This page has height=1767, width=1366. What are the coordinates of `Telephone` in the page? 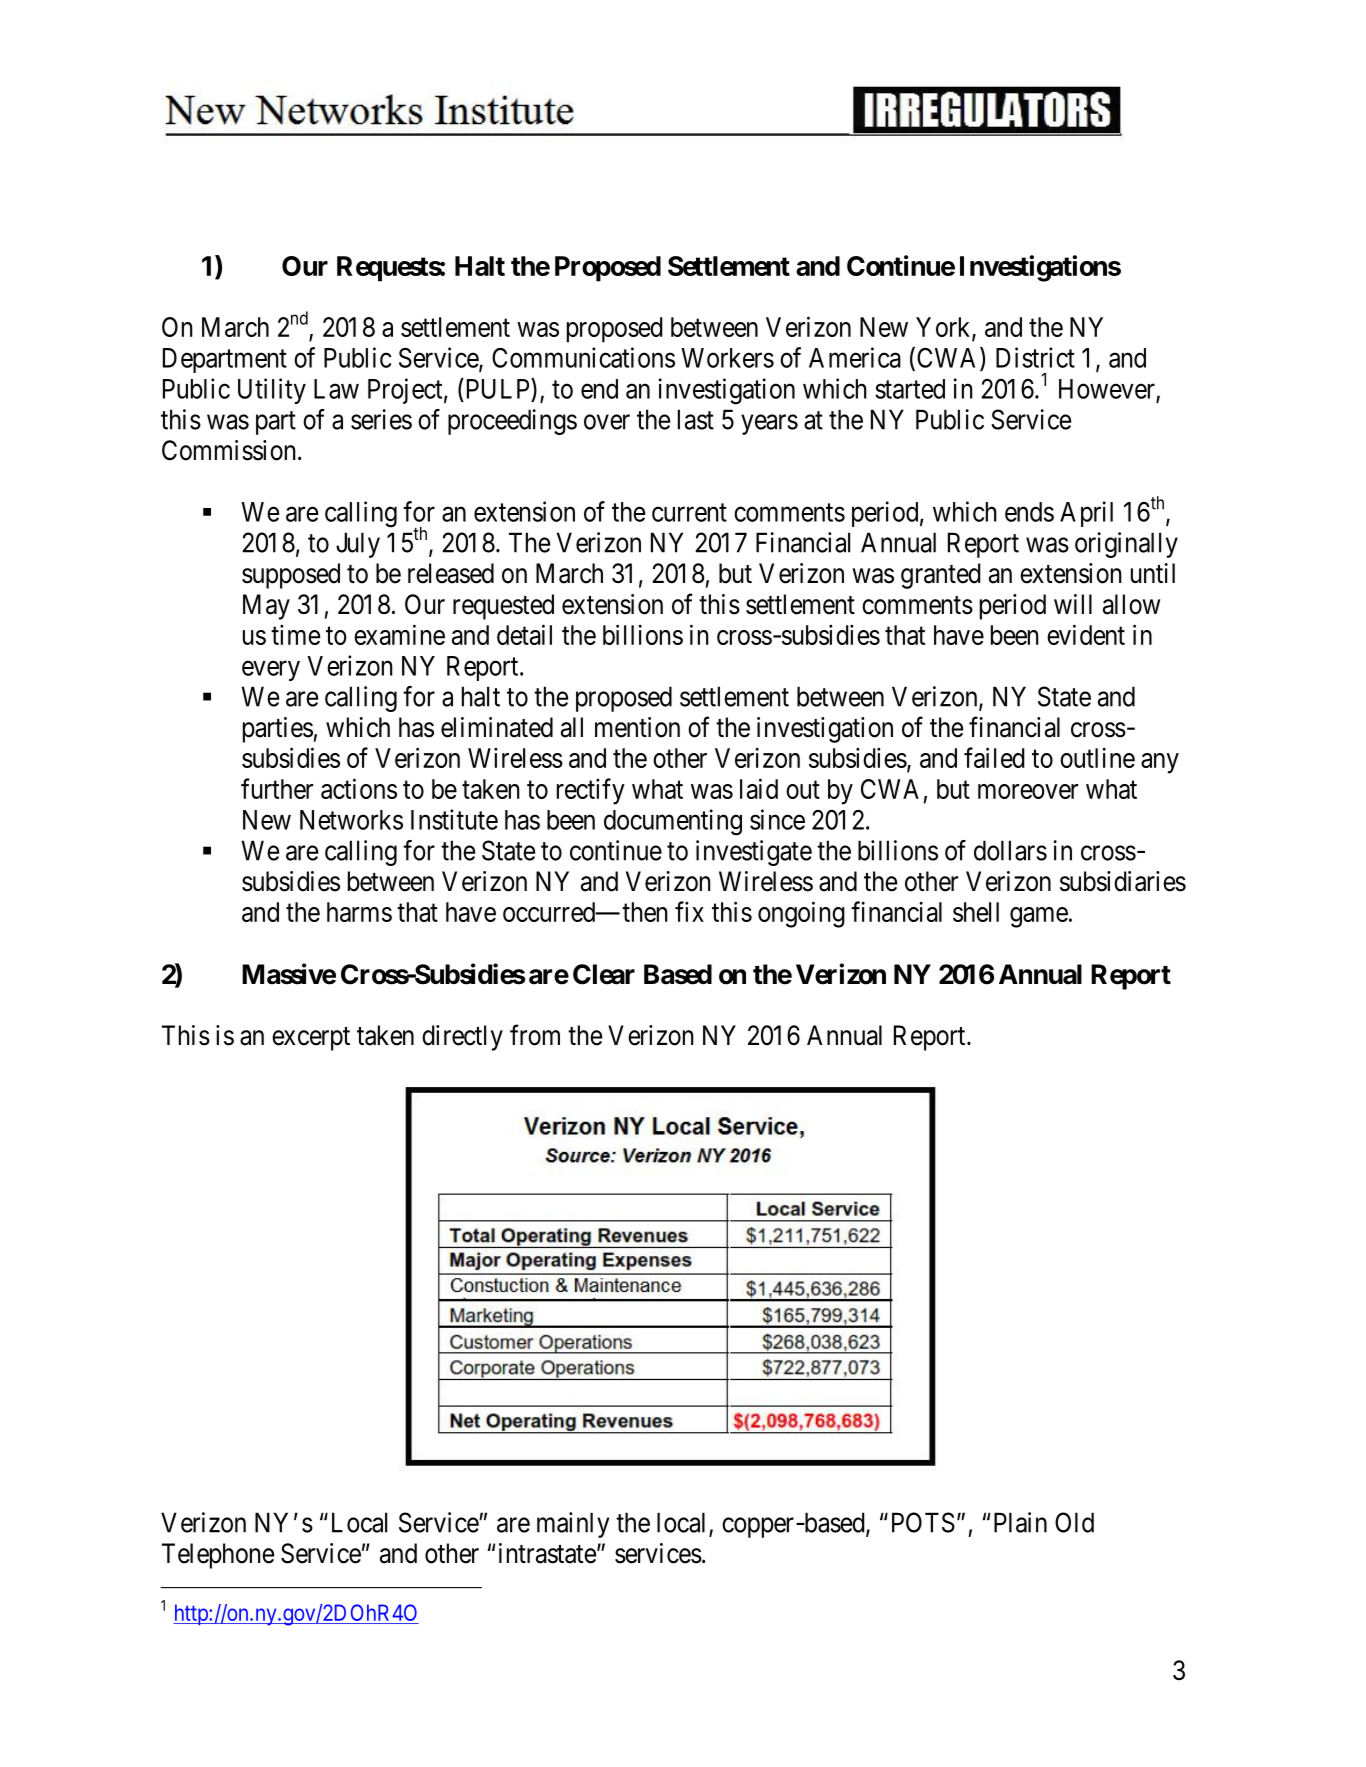 It's located at (218, 1556).
